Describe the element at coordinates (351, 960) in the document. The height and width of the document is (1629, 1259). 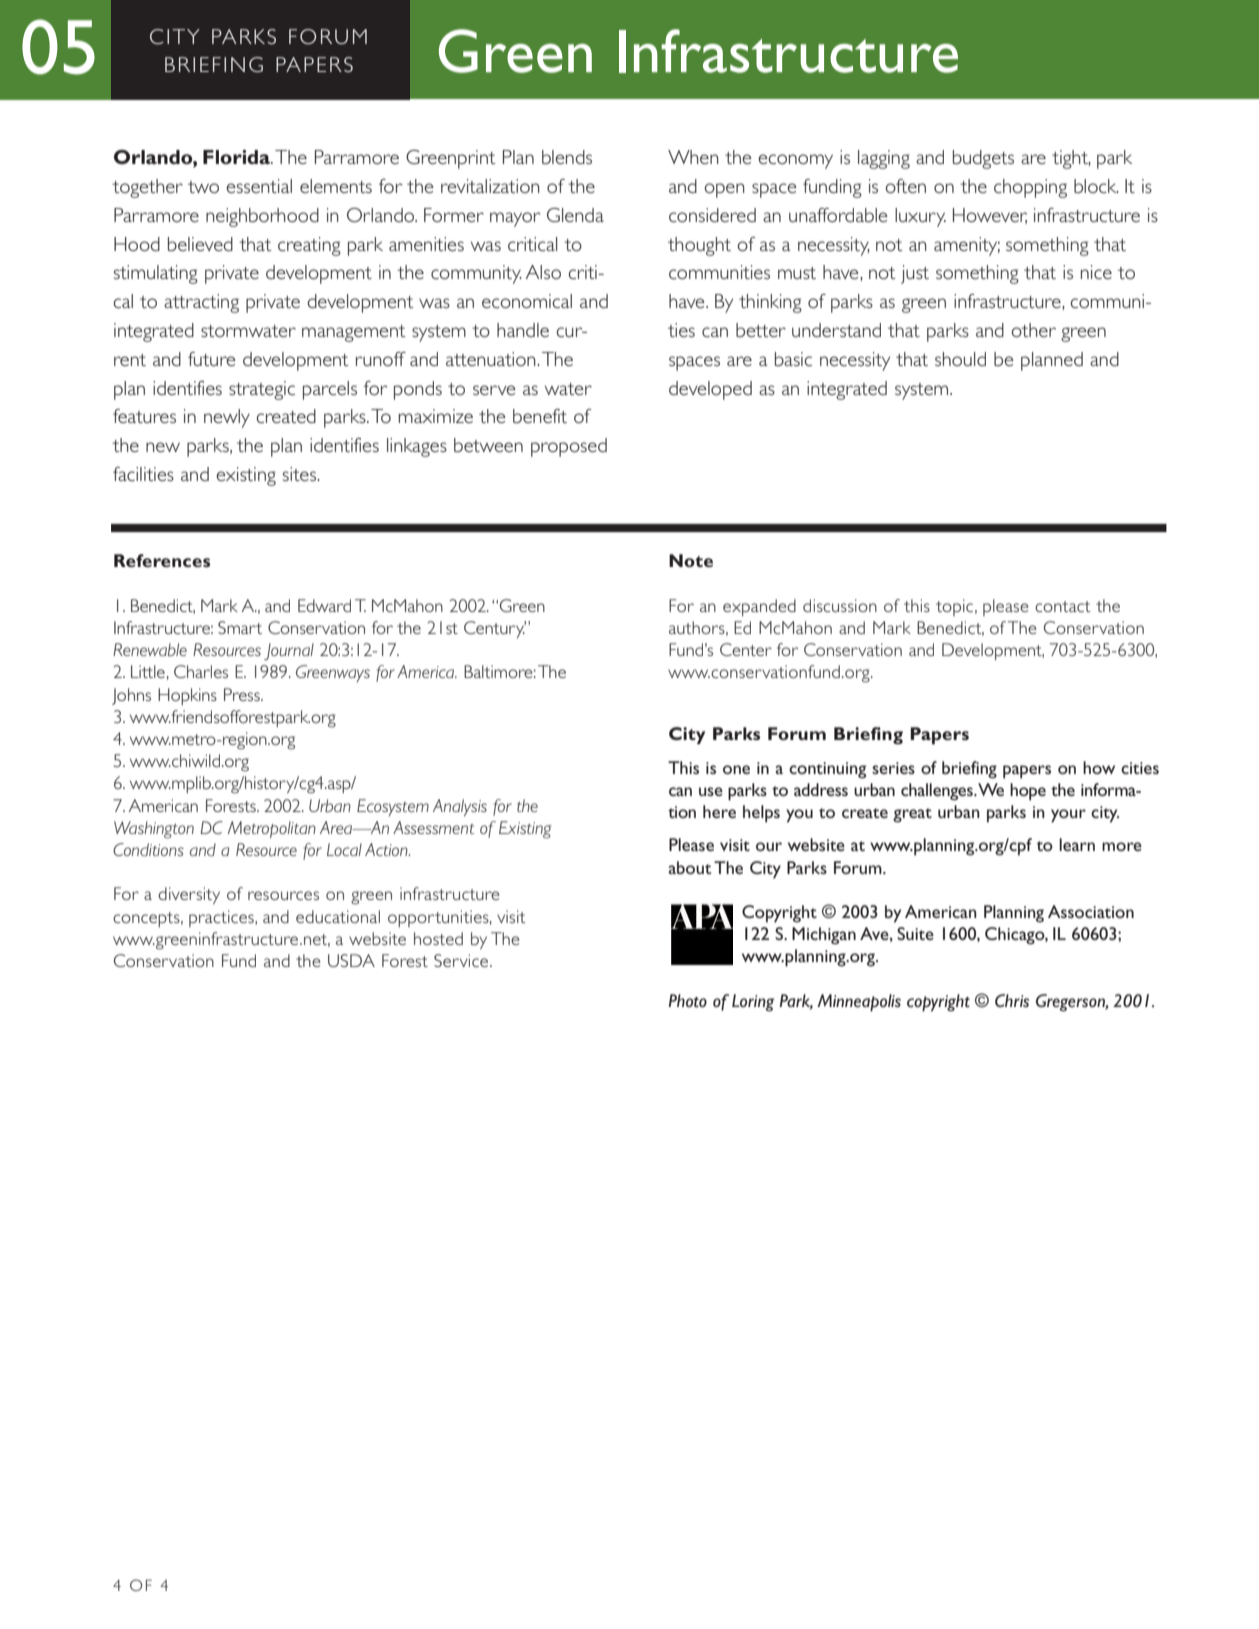
I see `USDA` at that location.
